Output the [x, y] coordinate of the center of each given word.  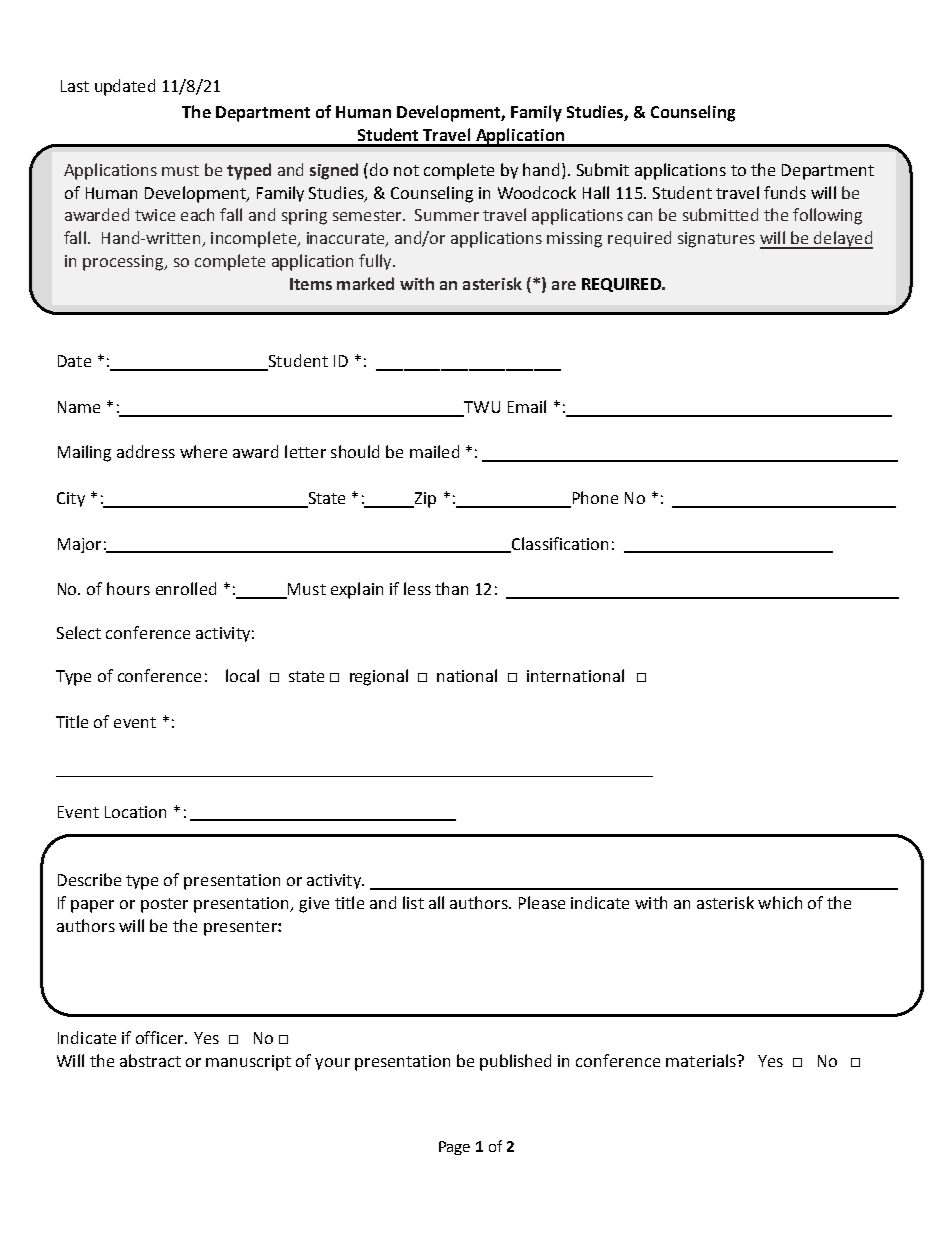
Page [454, 1148]
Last [75, 86]
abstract [150, 1060]
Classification [559, 544]
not [406, 170]
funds [785, 192]
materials [702, 1060]
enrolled [186, 588]
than [451, 588]
